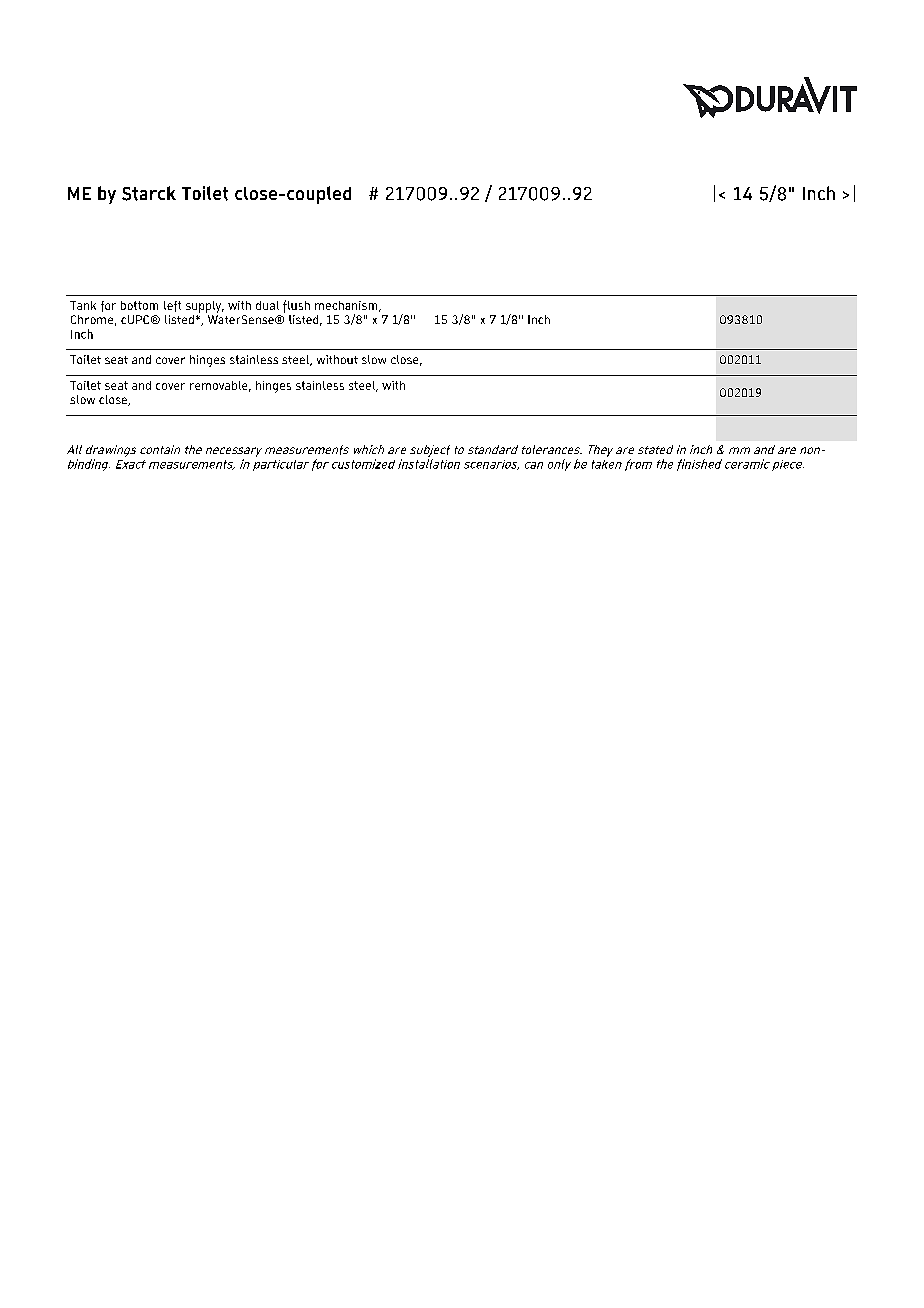  What do you see at coordinates (139, 305) in the document?
I see `bottom` at bounding box center [139, 305].
